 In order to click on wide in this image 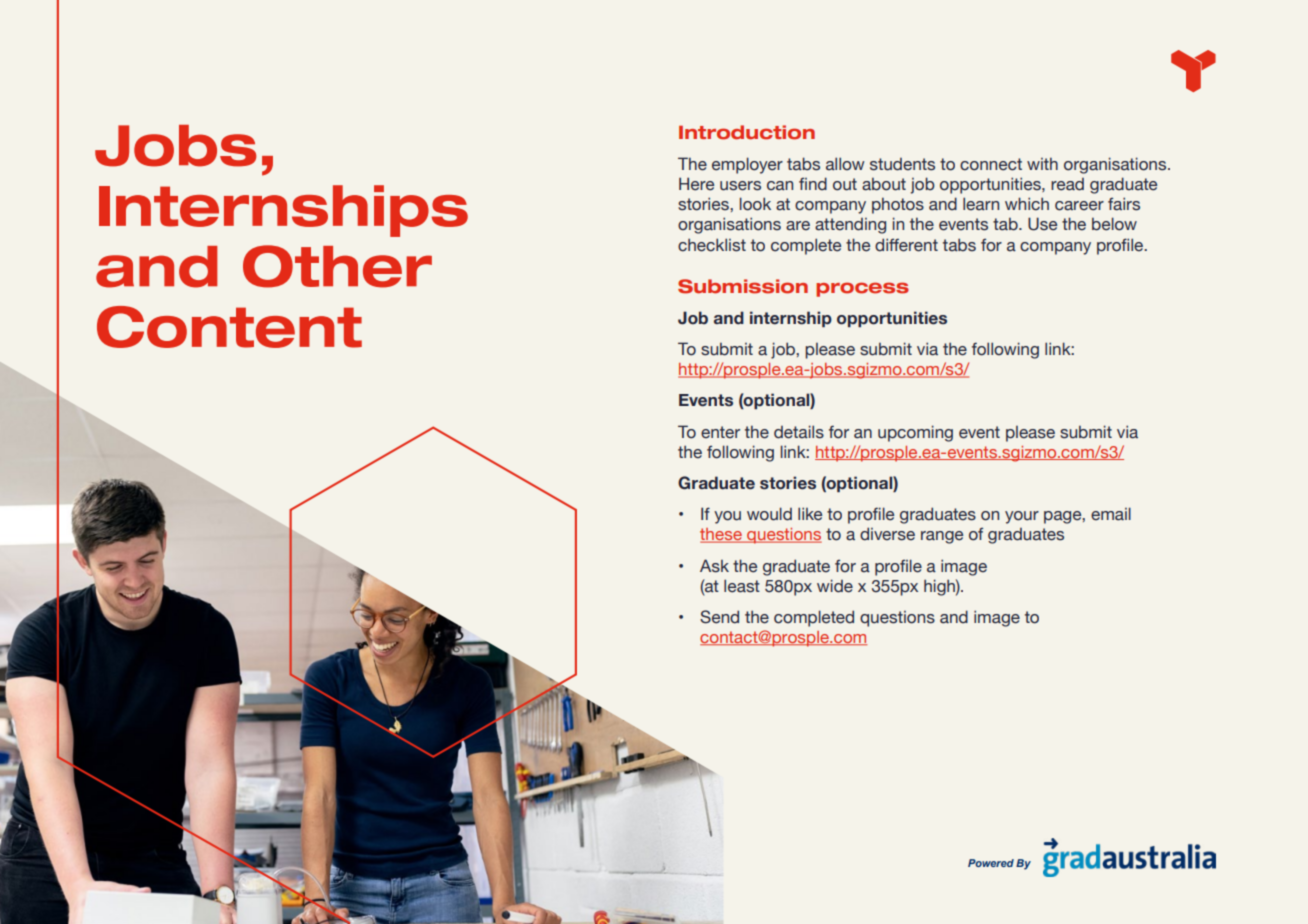, I will do `click(835, 586)`.
